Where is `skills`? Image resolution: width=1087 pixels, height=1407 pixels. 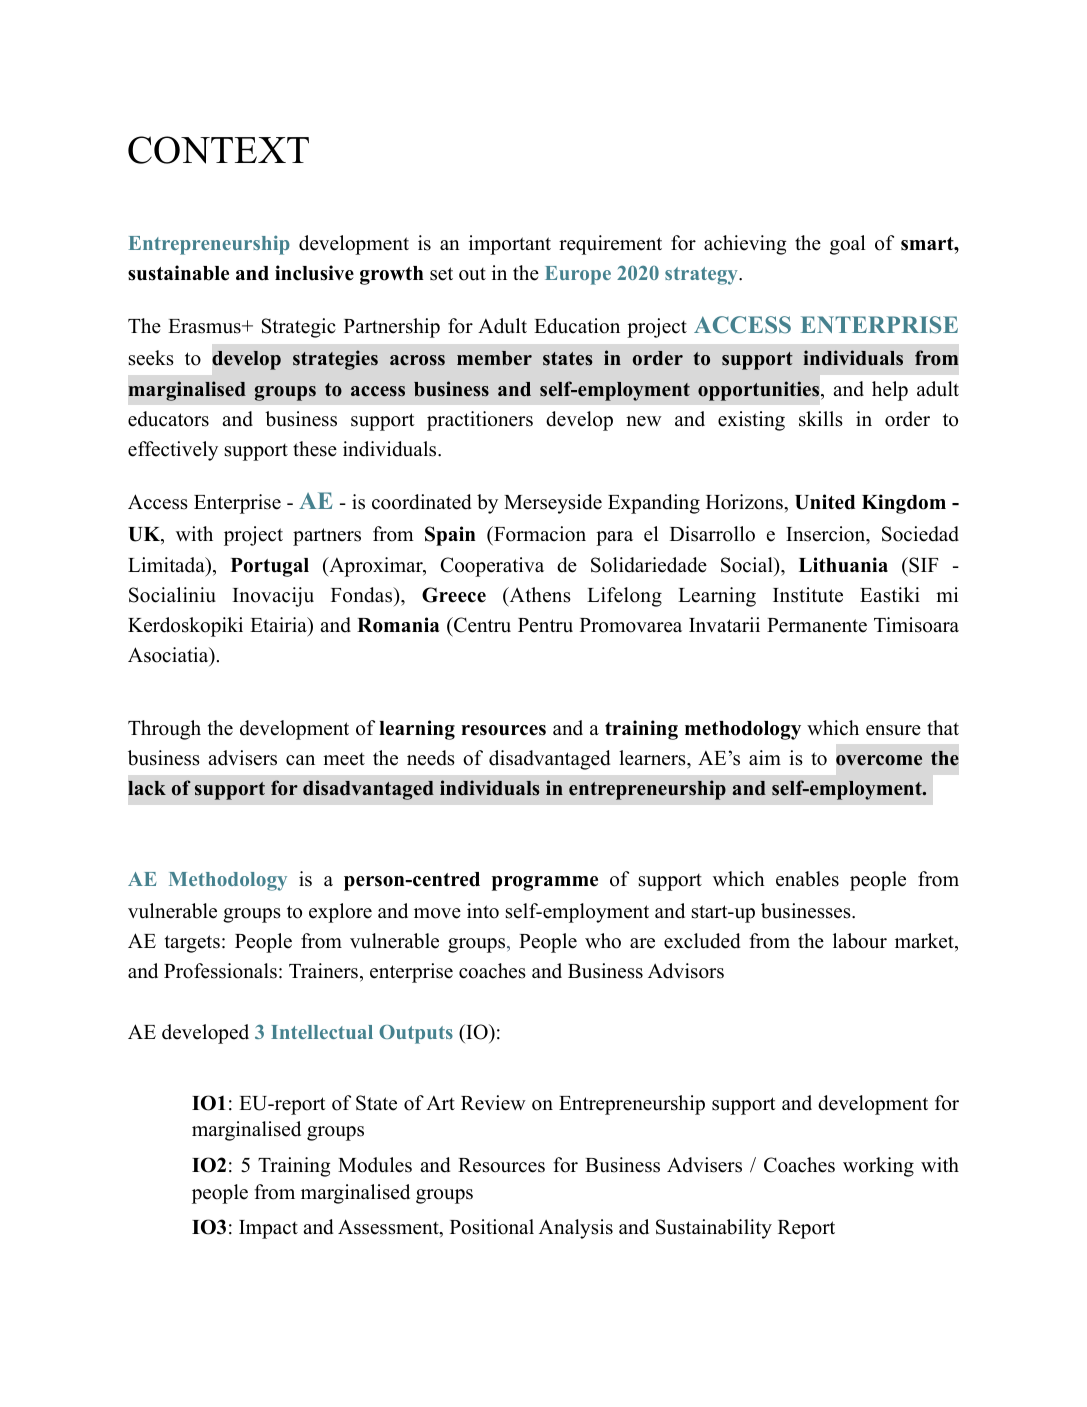 skills is located at coordinates (821, 419).
